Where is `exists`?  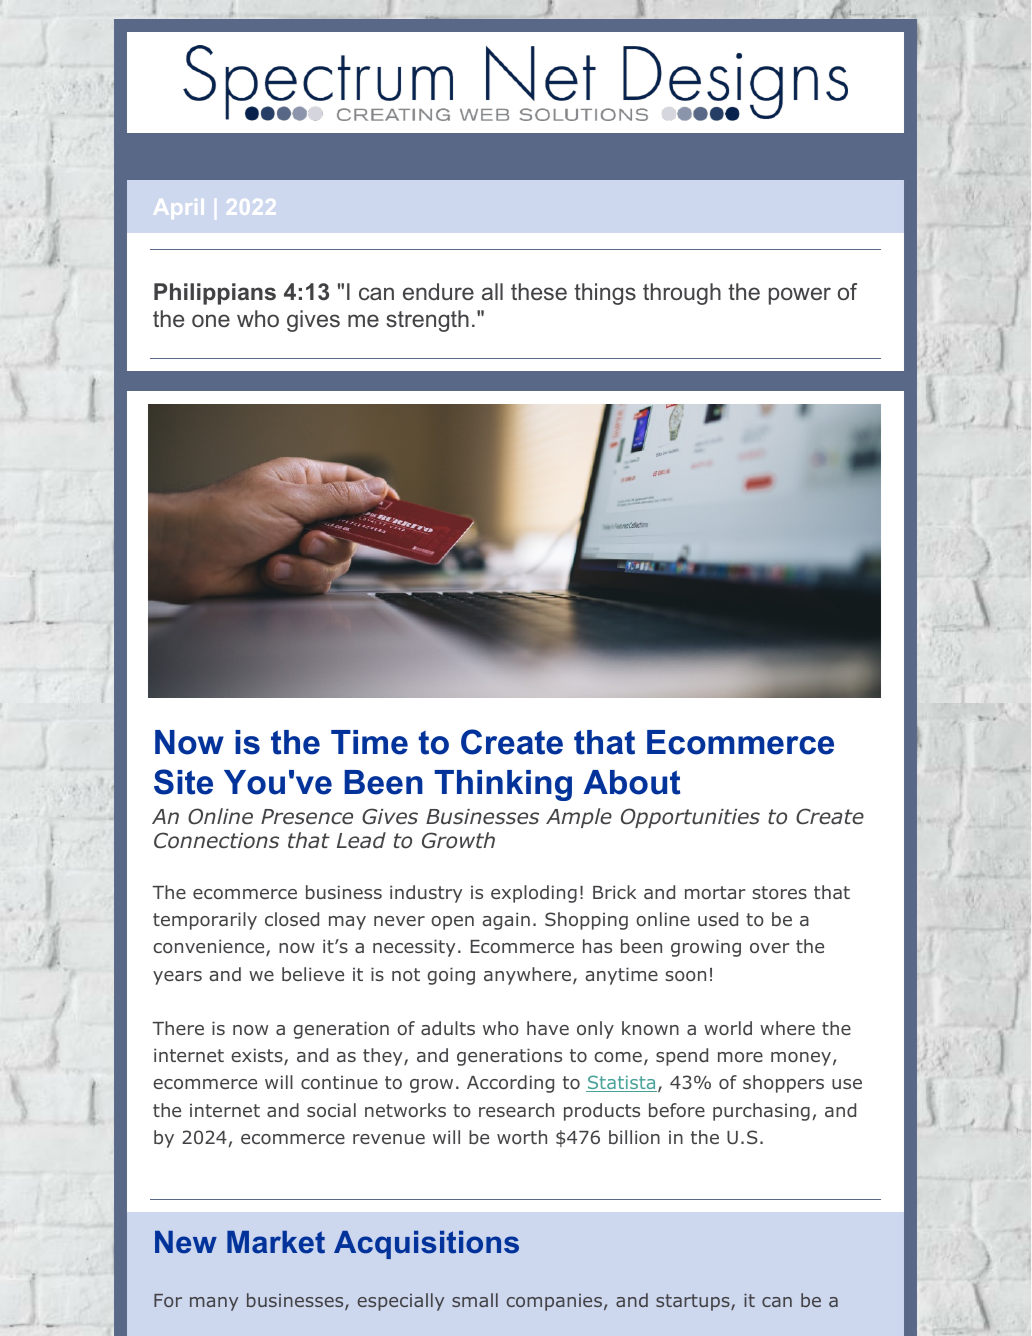
exists is located at coordinates (258, 1056).
